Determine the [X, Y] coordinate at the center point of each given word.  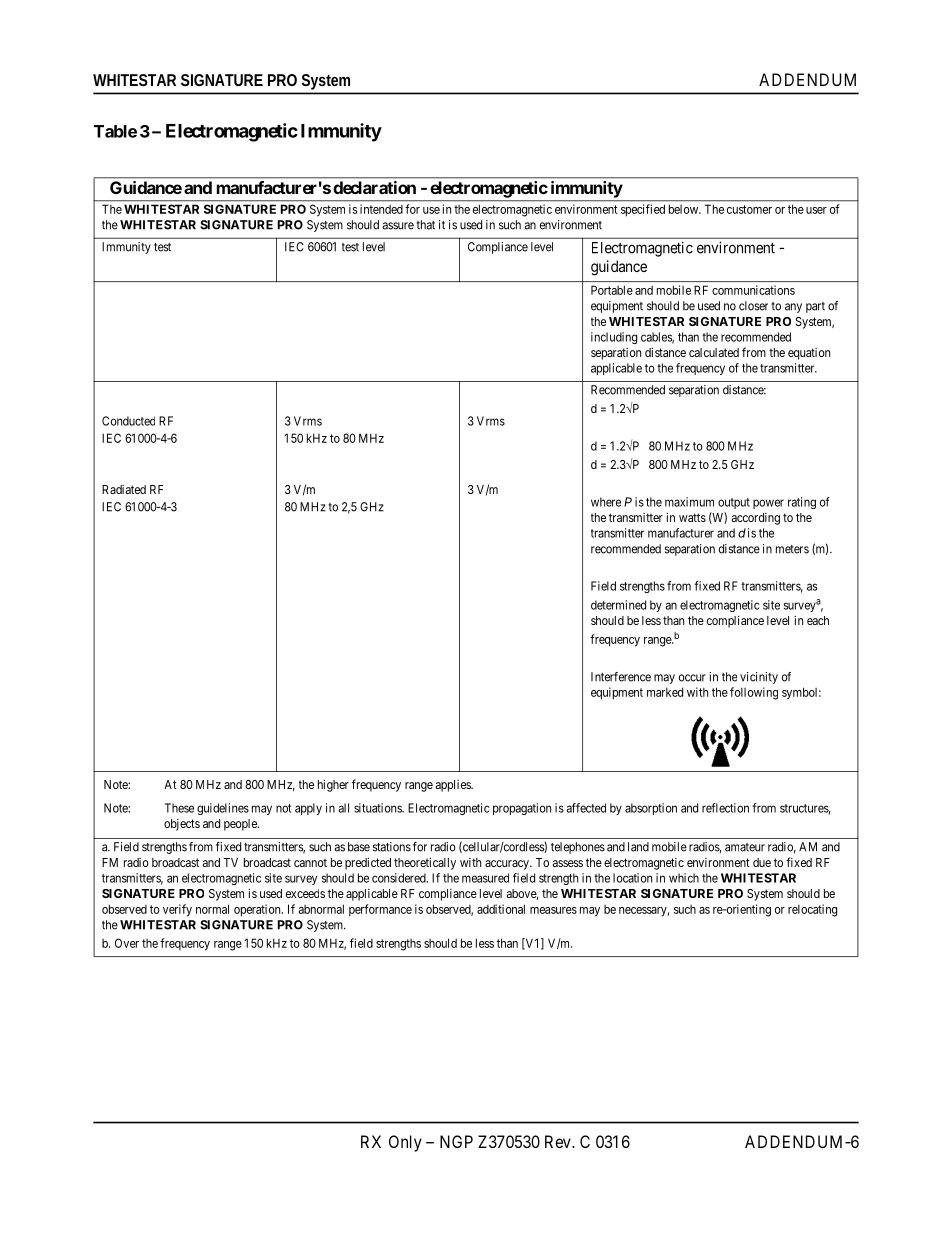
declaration [374, 187]
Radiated [124, 489]
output [734, 503]
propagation [522, 809]
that [425, 225]
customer [749, 209]
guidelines [223, 809]
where [606, 502]
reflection [725, 808]
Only [405, 1143]
